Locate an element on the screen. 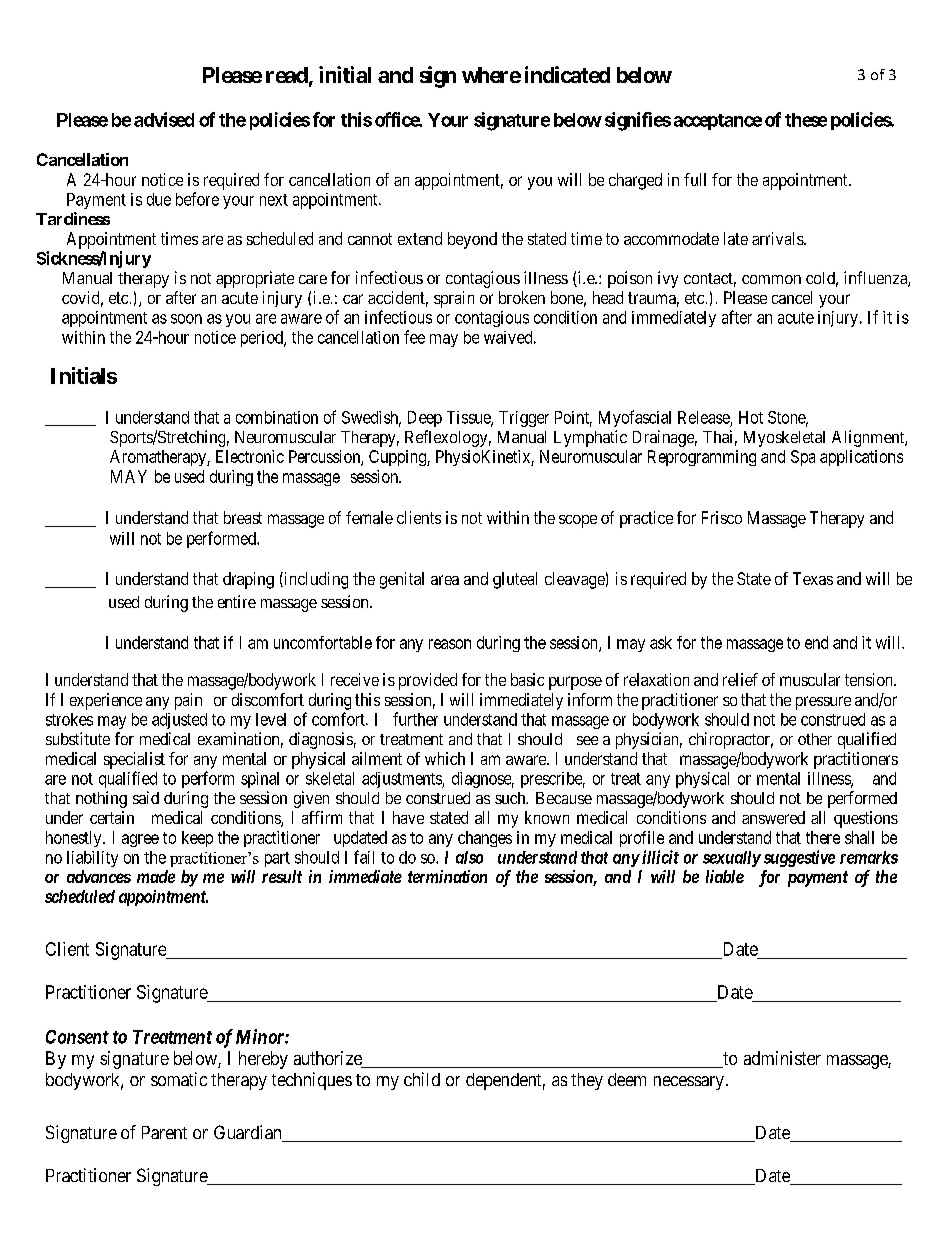 The width and height of the screenshot is (952, 1233). child is located at coordinates (422, 1079).
